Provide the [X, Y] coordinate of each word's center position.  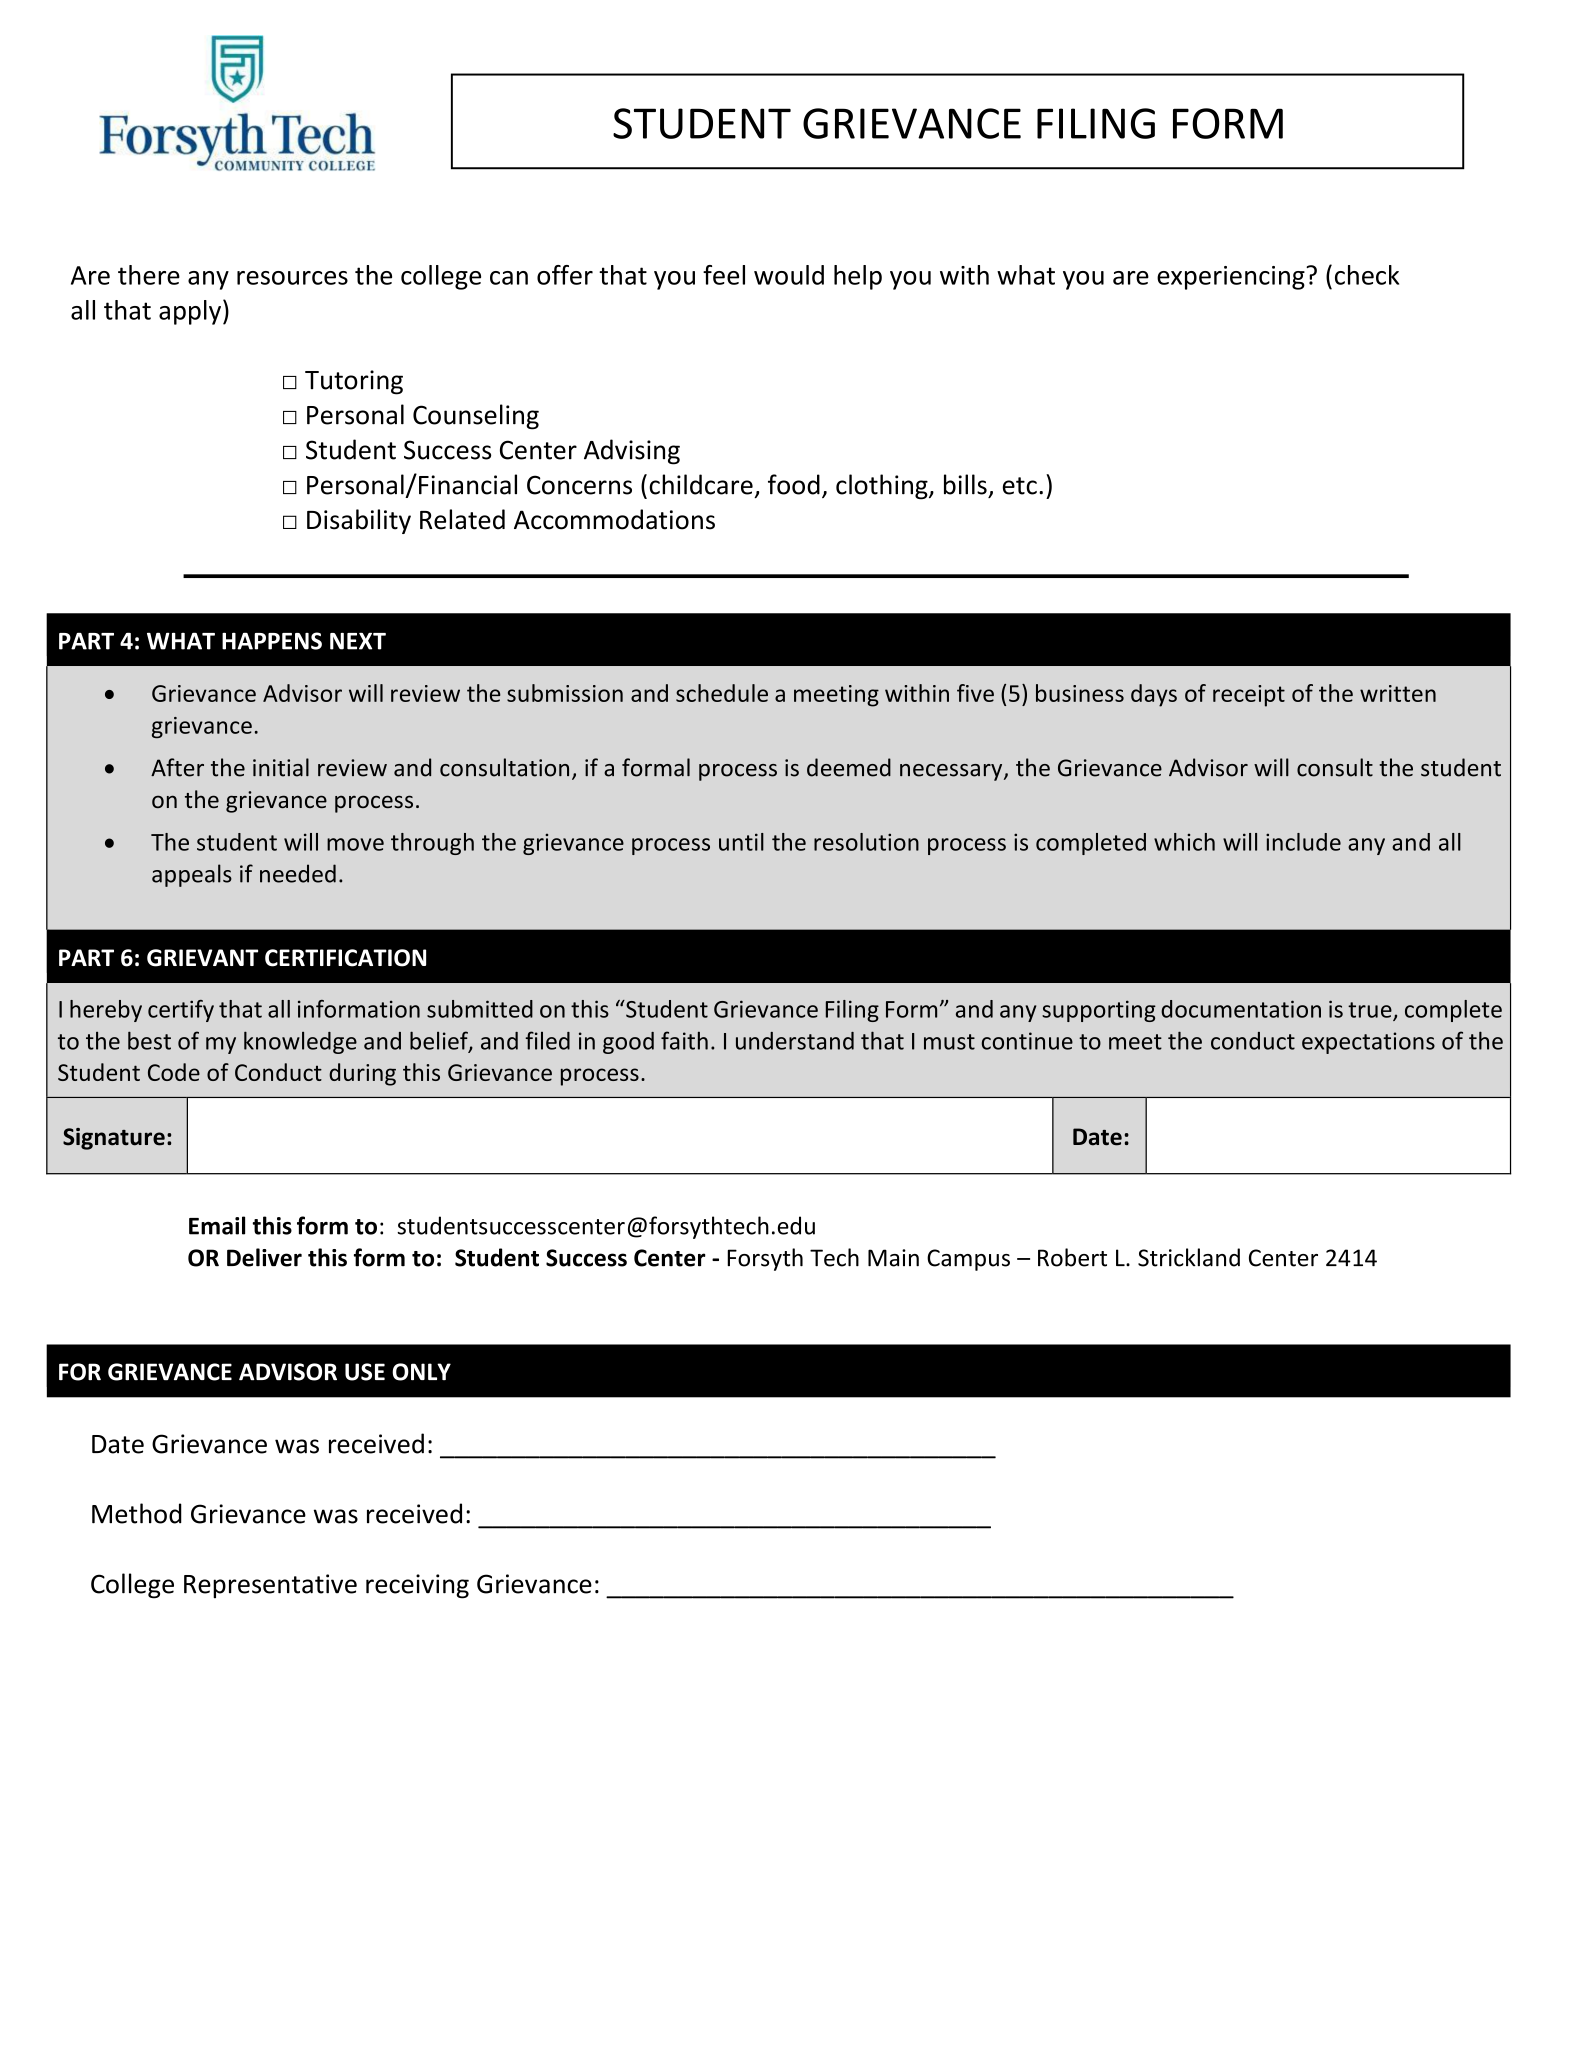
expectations [1368, 1043]
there [149, 275]
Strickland [1189, 1257]
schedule [722, 693]
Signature [114, 1139]
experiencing [1232, 278]
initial [281, 767]
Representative [270, 1586]
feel [724, 275]
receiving [417, 1586]
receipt [1249, 696]
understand [795, 1041]
